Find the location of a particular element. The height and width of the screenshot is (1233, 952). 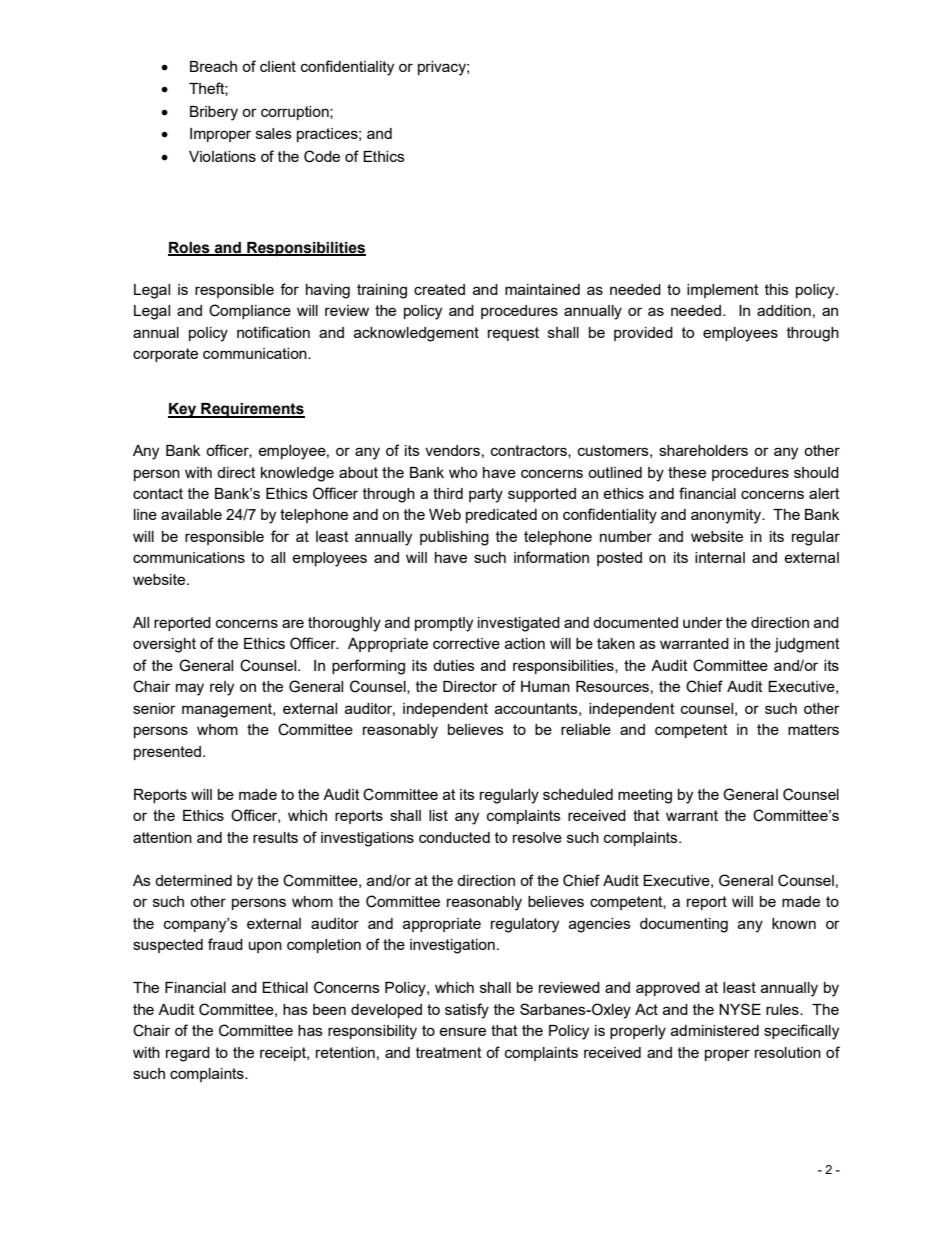

internal is located at coordinates (720, 557).
